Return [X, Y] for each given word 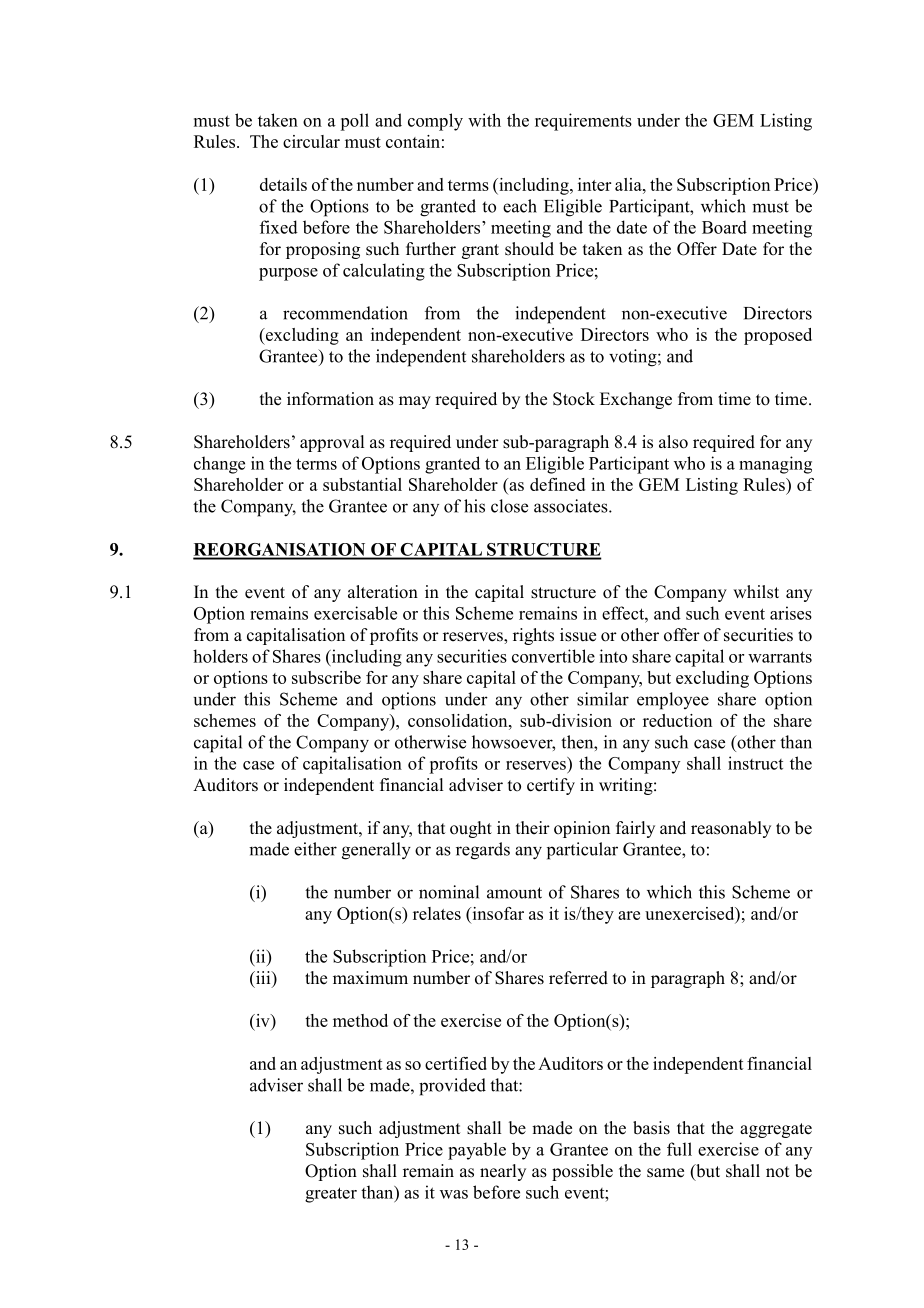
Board [724, 227]
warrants [780, 657]
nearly [503, 1172]
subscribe [326, 677]
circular [311, 141]
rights [533, 636]
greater [331, 1195]
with [484, 120]
